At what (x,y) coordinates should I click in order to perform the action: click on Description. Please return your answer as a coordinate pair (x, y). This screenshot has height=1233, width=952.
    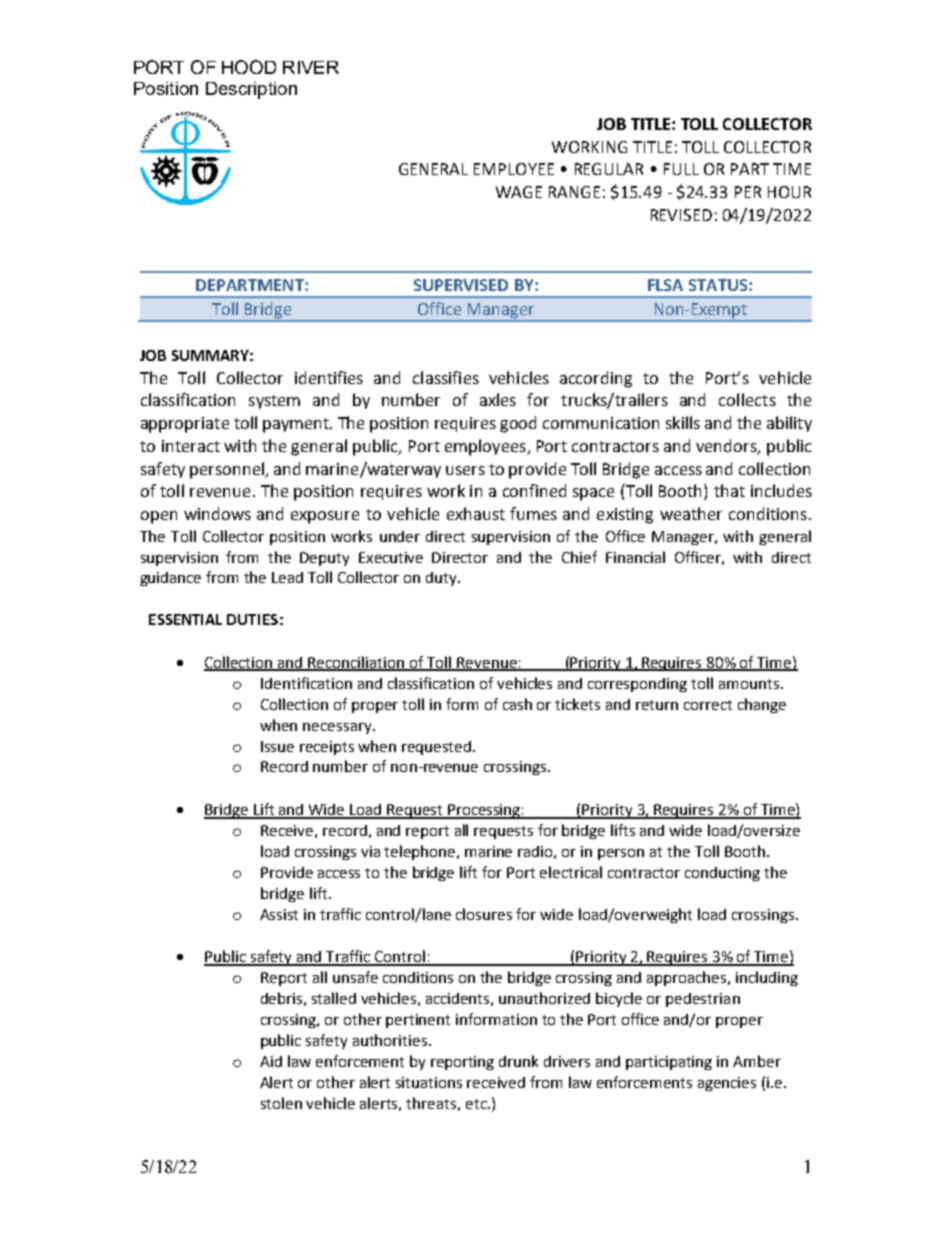
    Looking at the image, I should click on (251, 90).
